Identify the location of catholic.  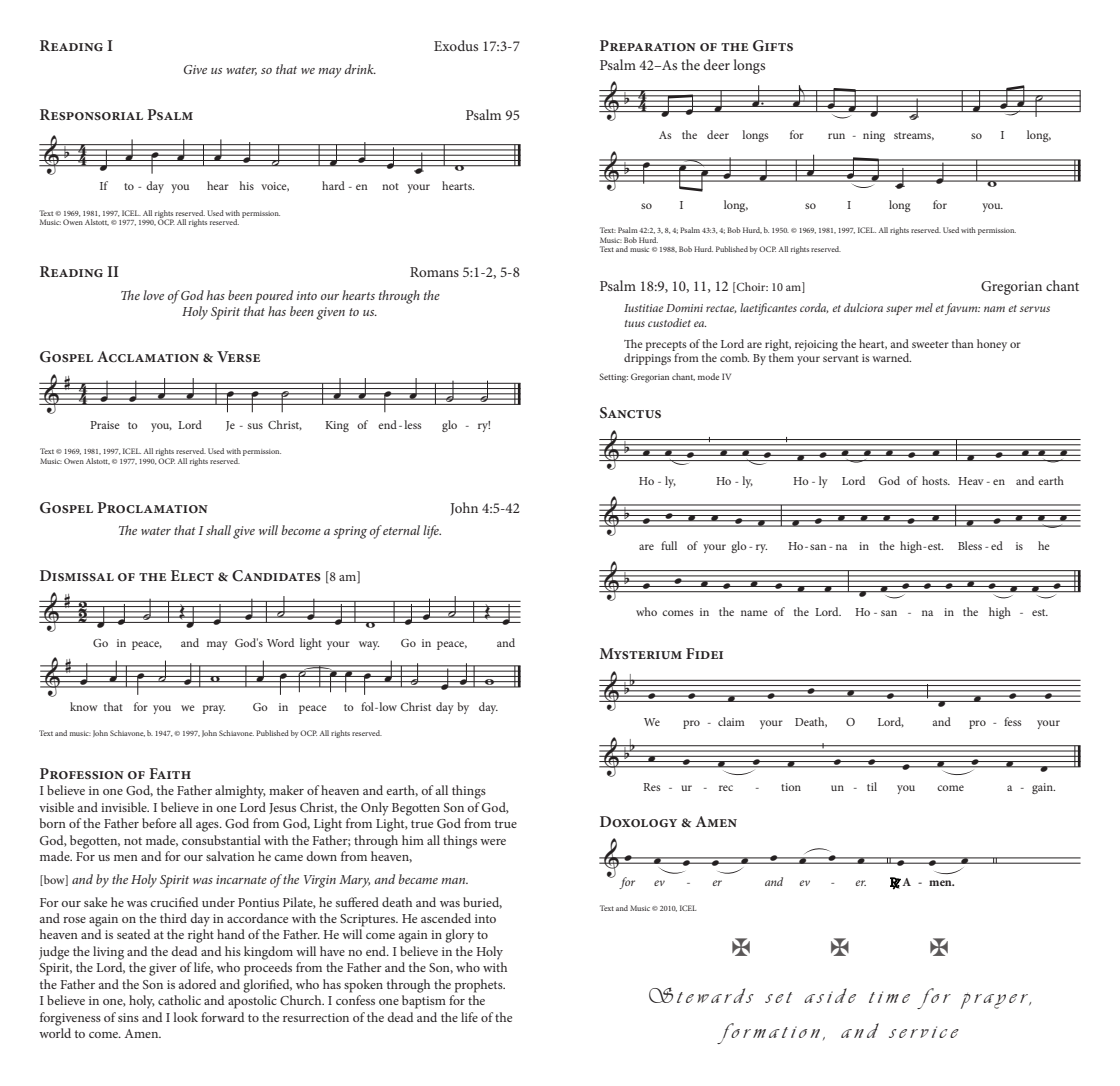
(179, 1000).
